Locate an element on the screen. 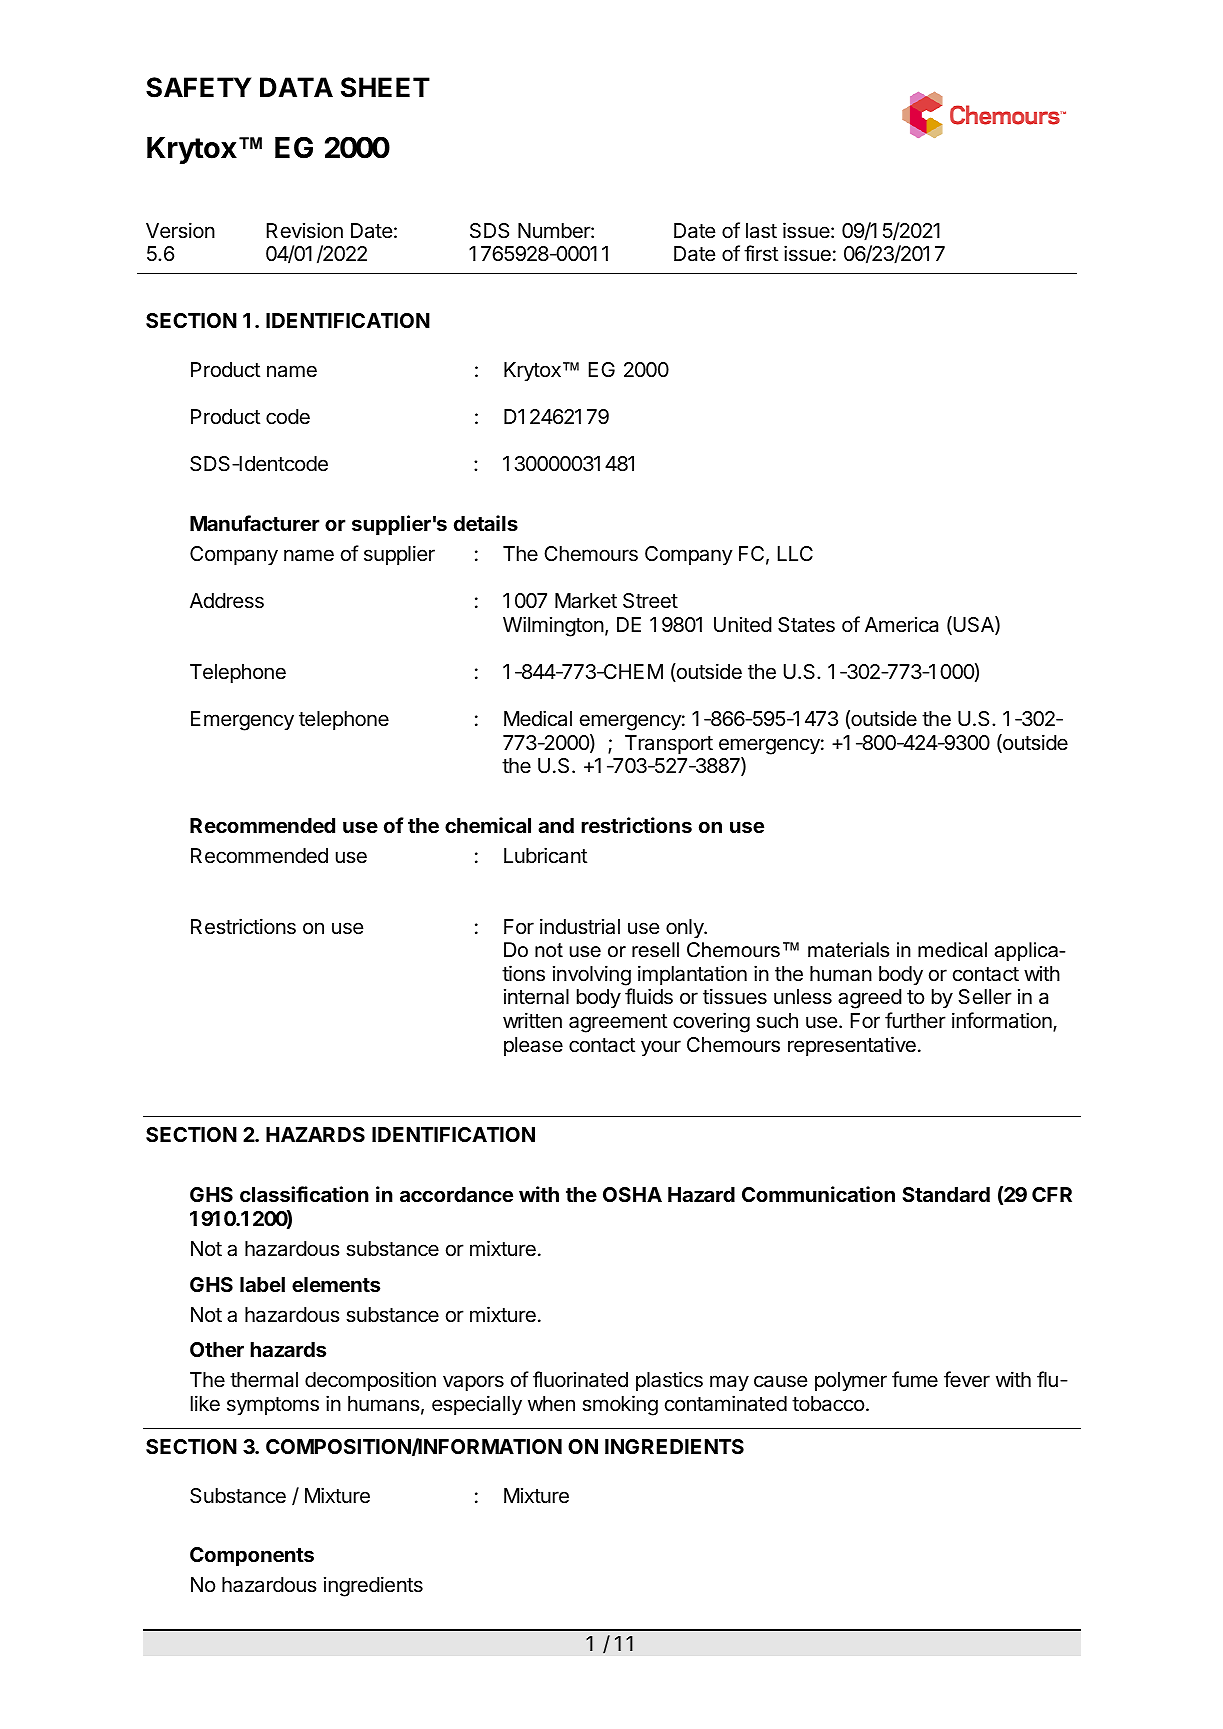 This screenshot has height=1729, width=1223. details is located at coordinates (486, 523).
